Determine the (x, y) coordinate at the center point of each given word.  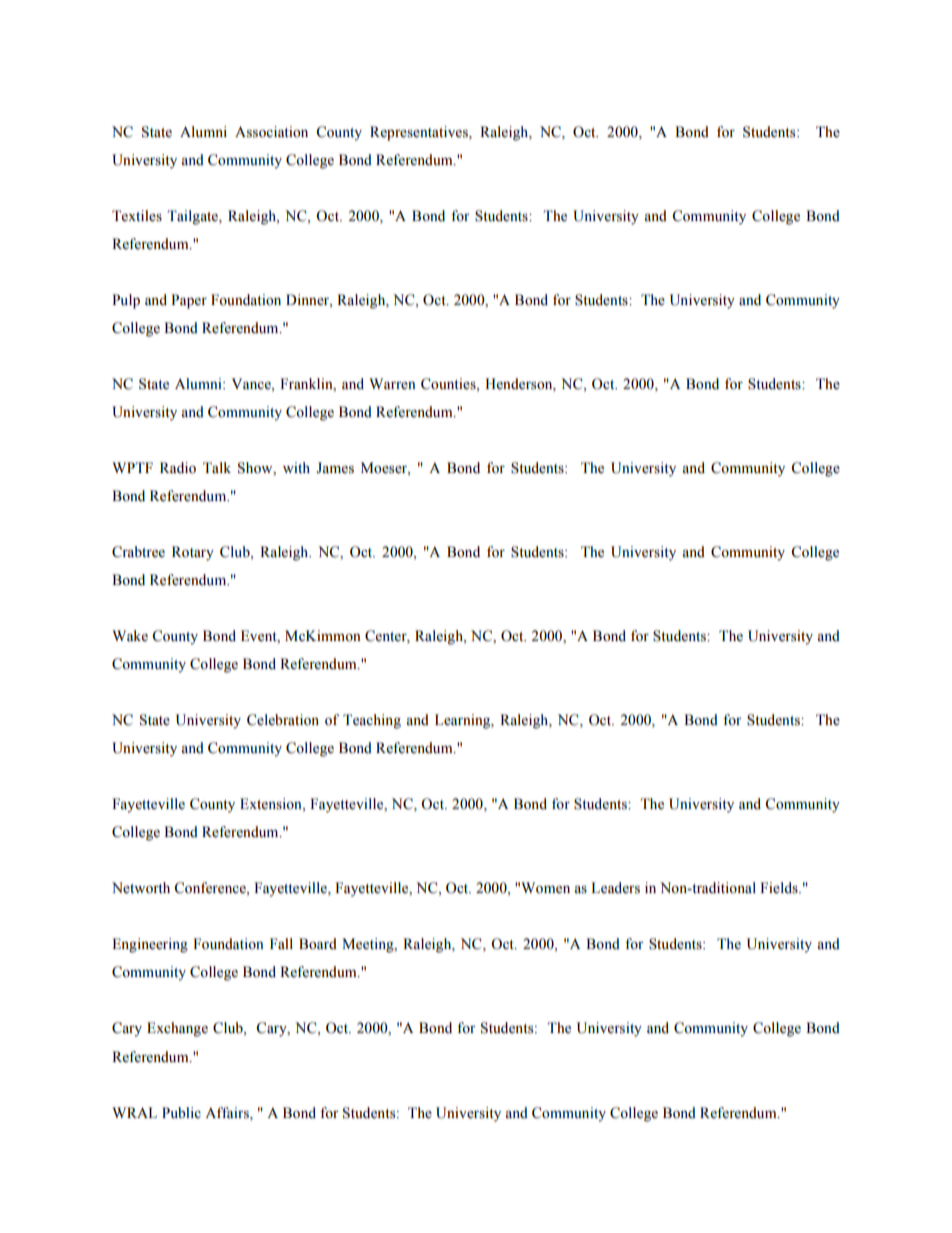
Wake (130, 636)
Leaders (615, 888)
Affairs (228, 1113)
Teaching (372, 721)
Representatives (420, 133)
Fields (780, 888)
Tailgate (193, 217)
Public (181, 1113)
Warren (392, 384)
